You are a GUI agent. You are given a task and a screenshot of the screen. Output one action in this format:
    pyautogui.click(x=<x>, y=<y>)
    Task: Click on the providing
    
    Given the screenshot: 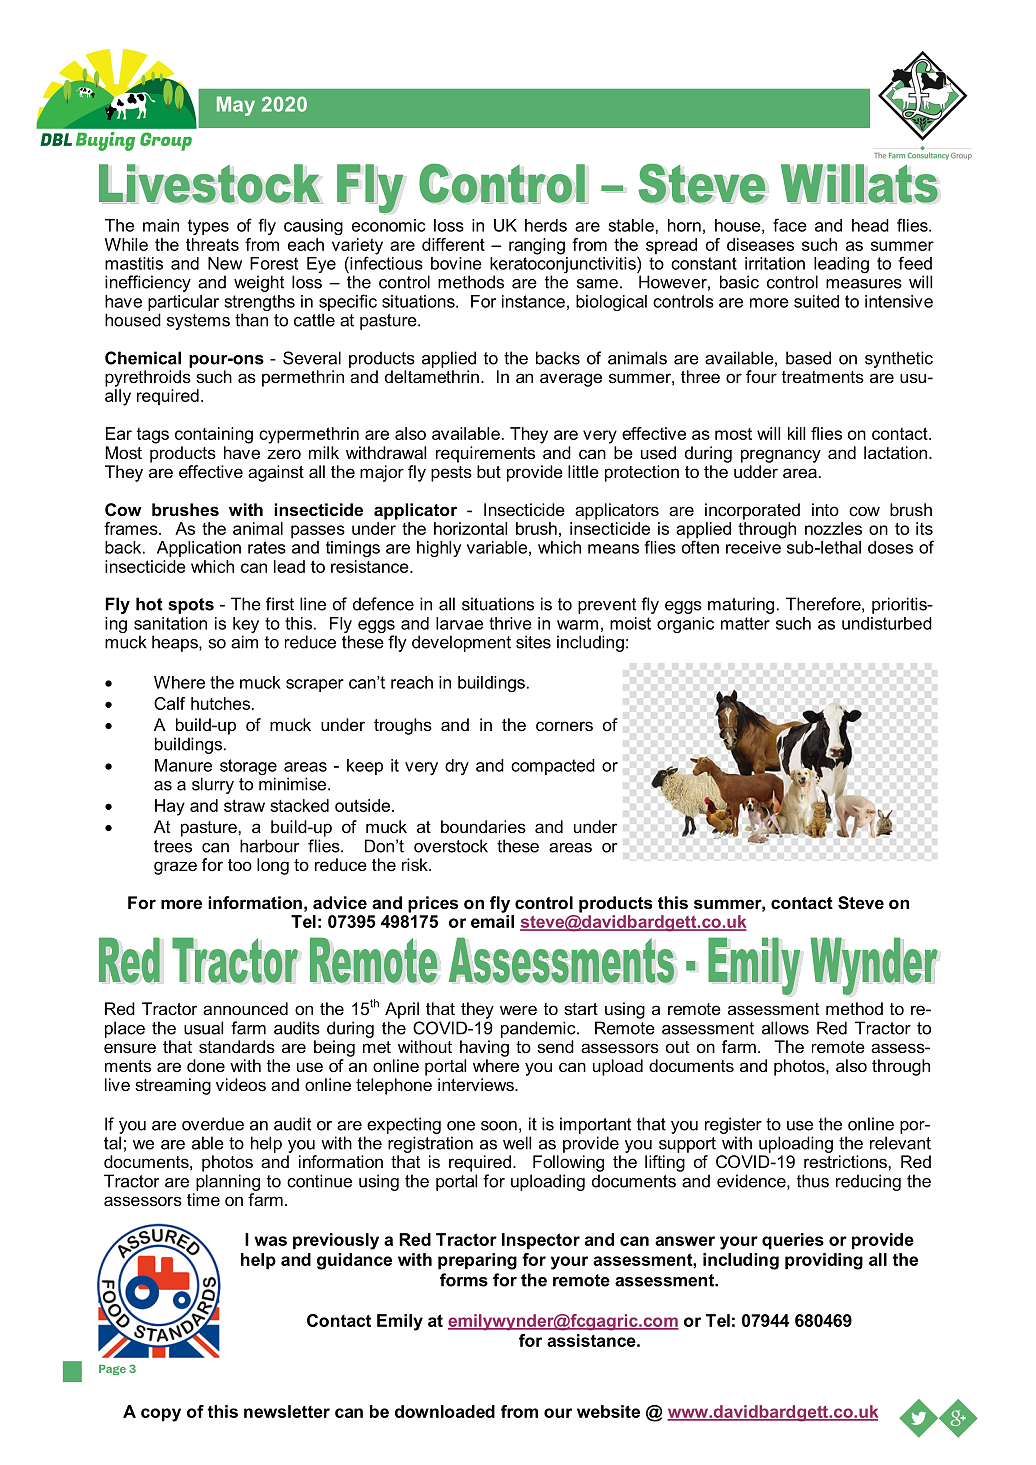 What is the action you would take?
    pyautogui.click(x=824, y=1261)
